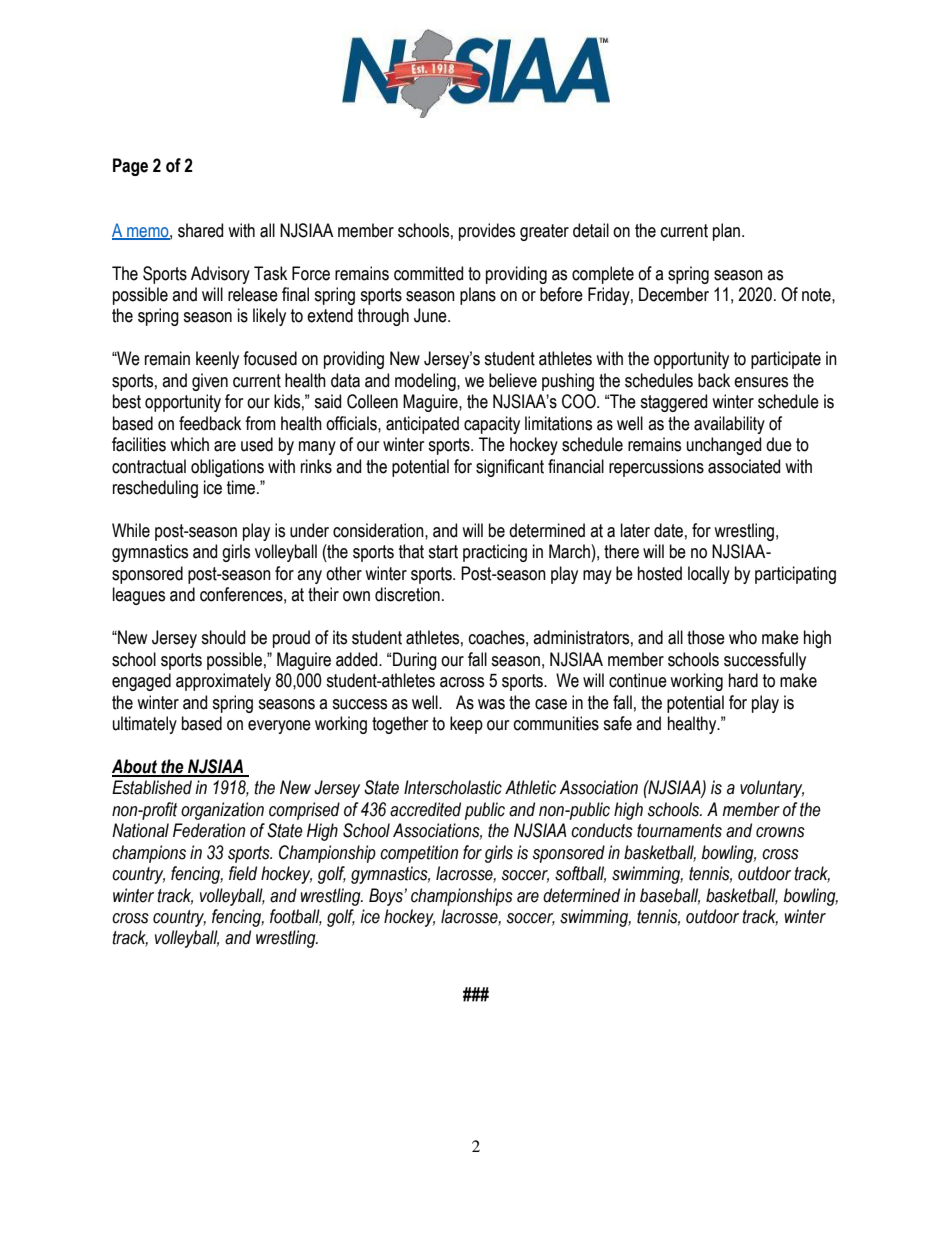 The width and height of the screenshot is (952, 1233). What do you see at coordinates (729, 425) in the screenshot?
I see `availability` at bounding box center [729, 425].
